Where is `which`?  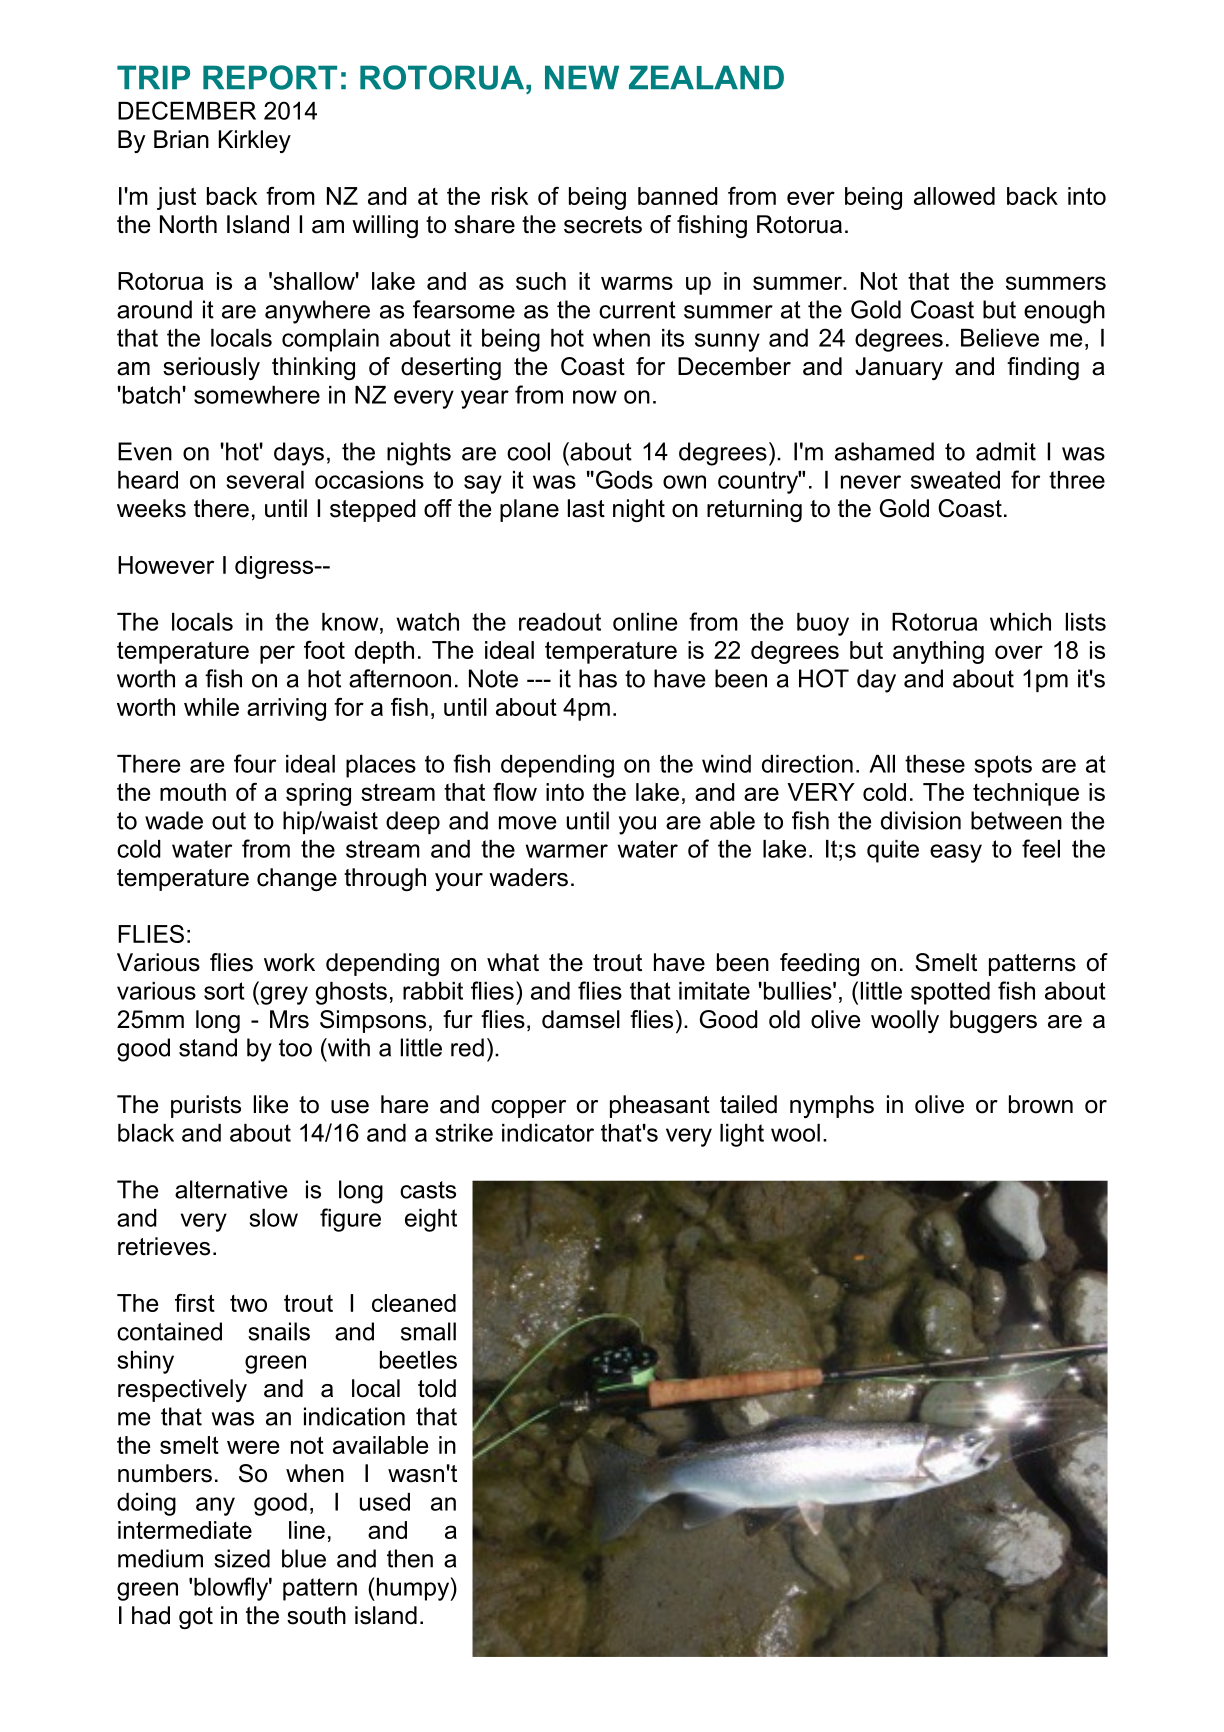
which is located at coordinates (1020, 622).
